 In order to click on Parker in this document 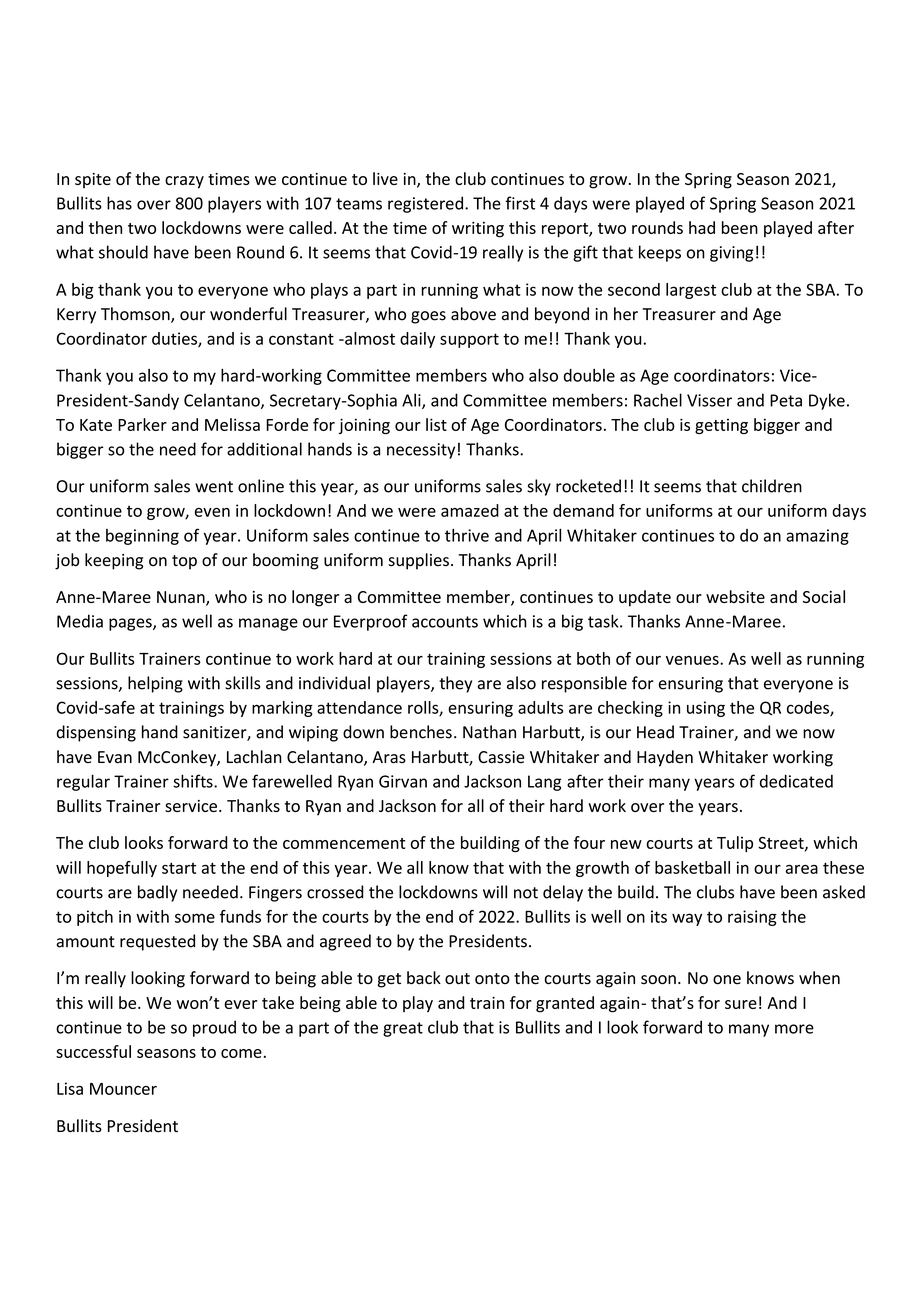, I will do `click(142, 424)`.
